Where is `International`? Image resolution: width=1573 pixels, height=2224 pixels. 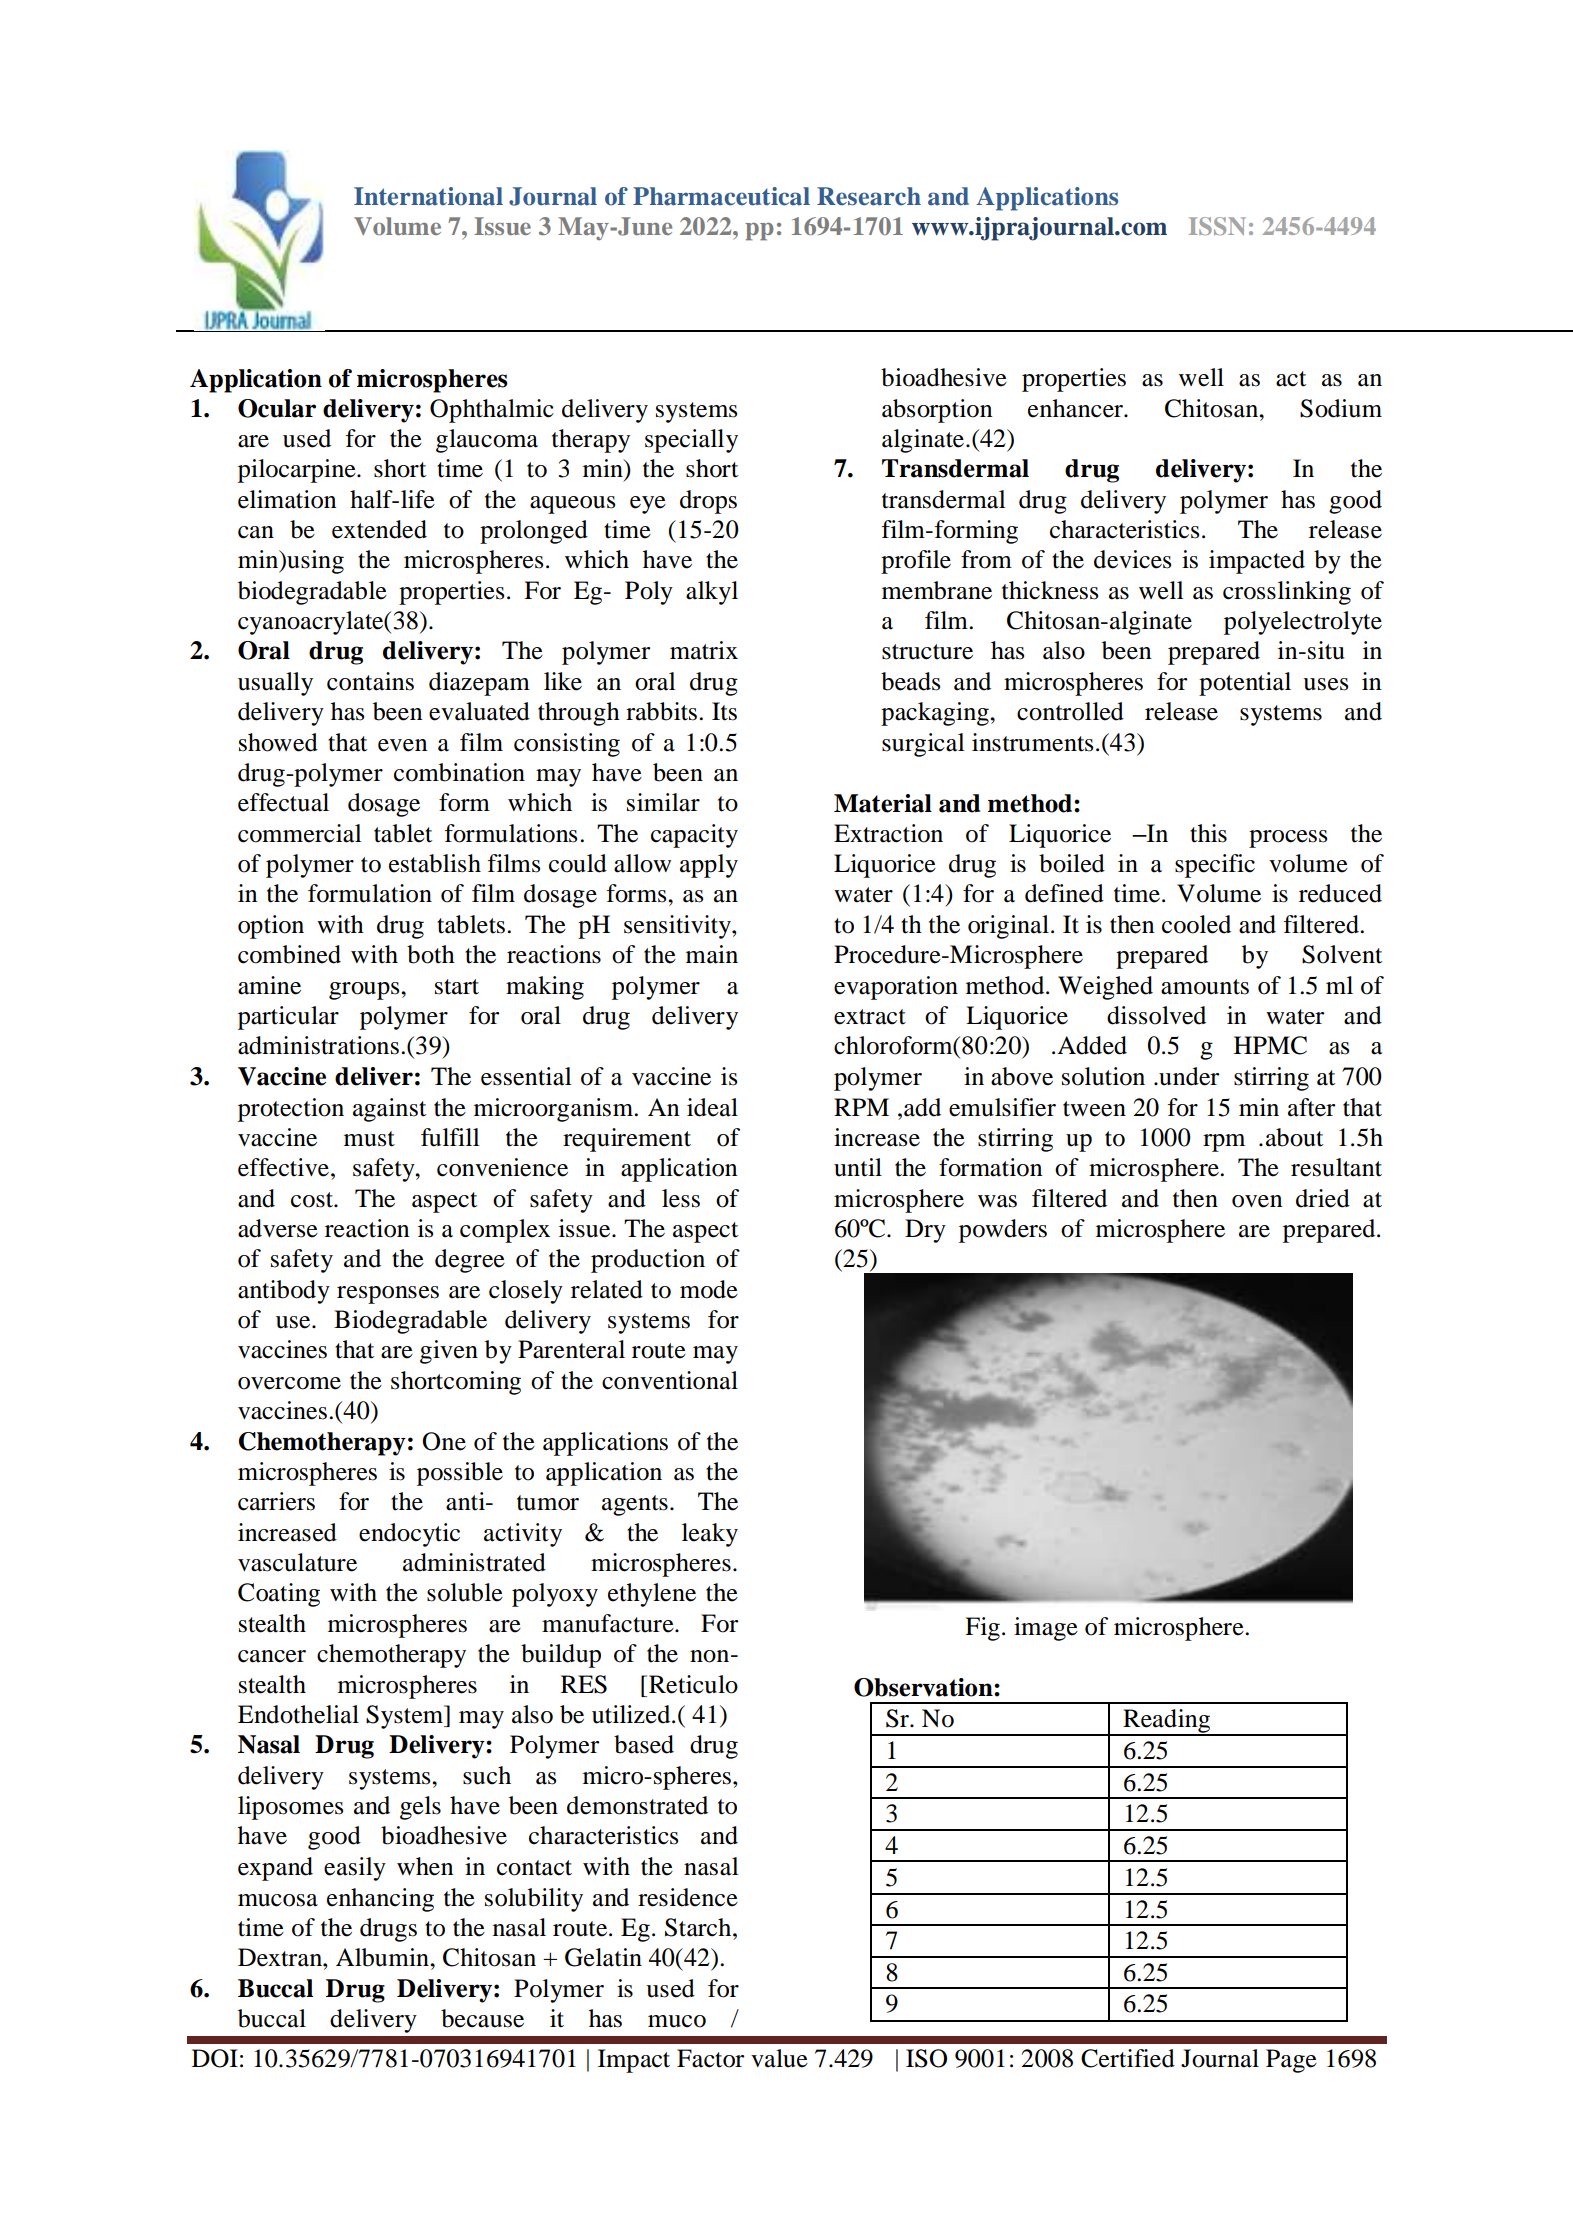
International is located at coordinates (428, 196).
